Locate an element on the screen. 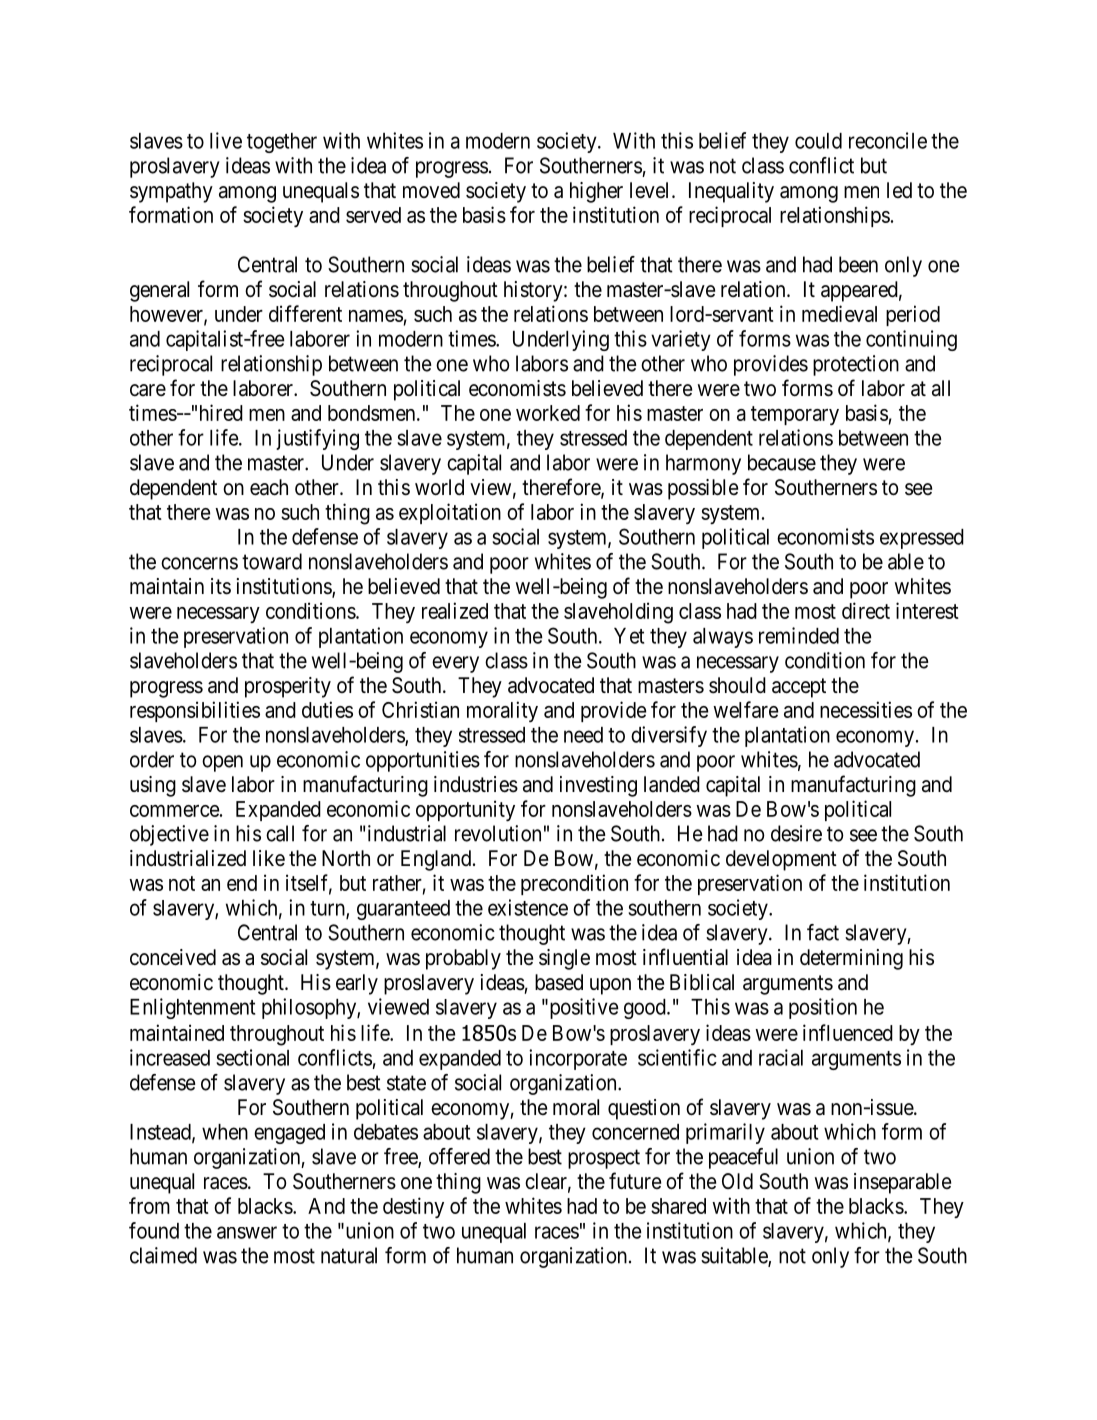  necessities is located at coordinates (866, 709).
